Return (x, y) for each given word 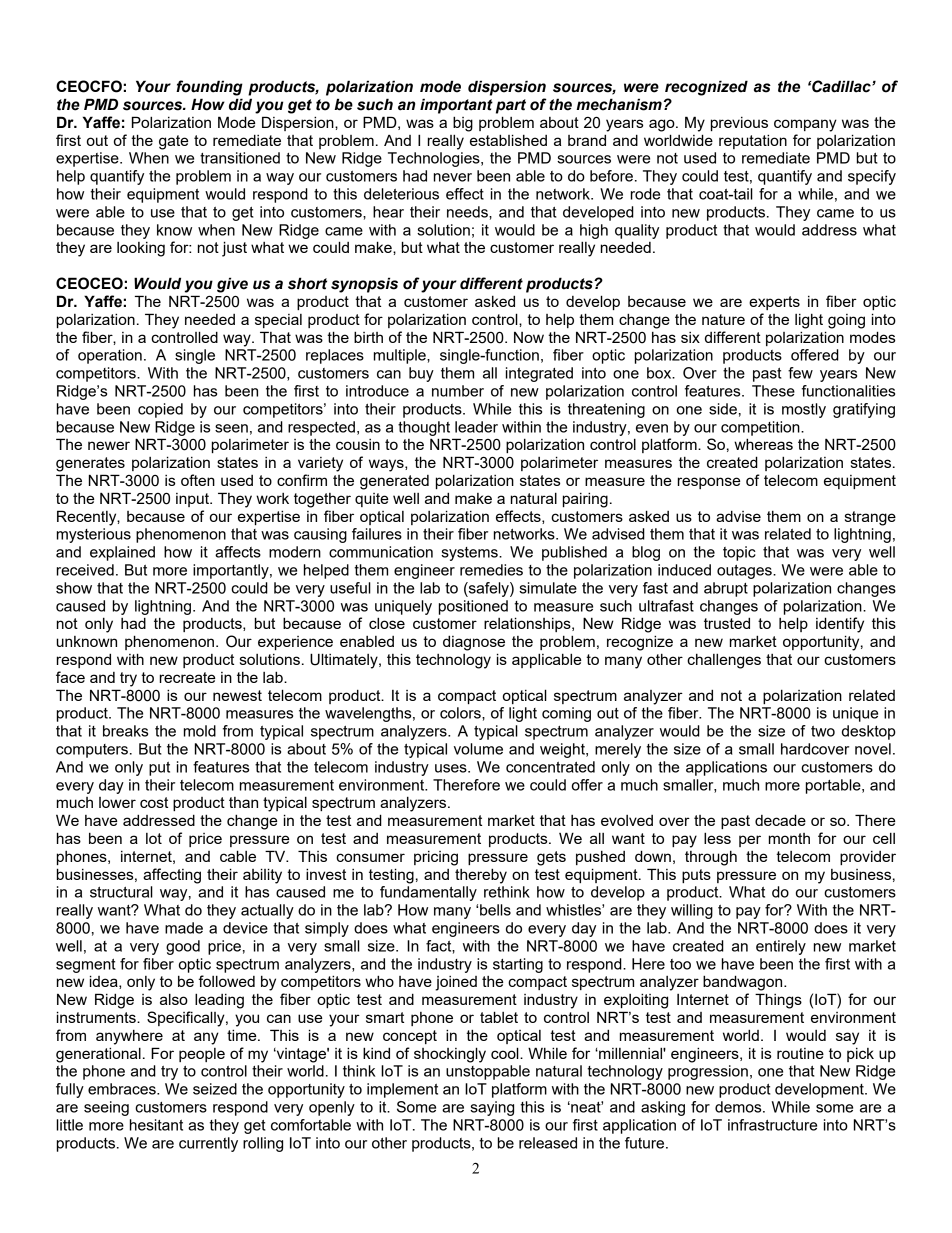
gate (173, 142)
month (789, 838)
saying (492, 1108)
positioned (473, 607)
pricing (436, 858)
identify (840, 625)
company (805, 125)
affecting (172, 876)
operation (110, 356)
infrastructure (772, 1125)
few (800, 373)
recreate (187, 677)
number (458, 391)
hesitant (156, 1125)
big (463, 124)
